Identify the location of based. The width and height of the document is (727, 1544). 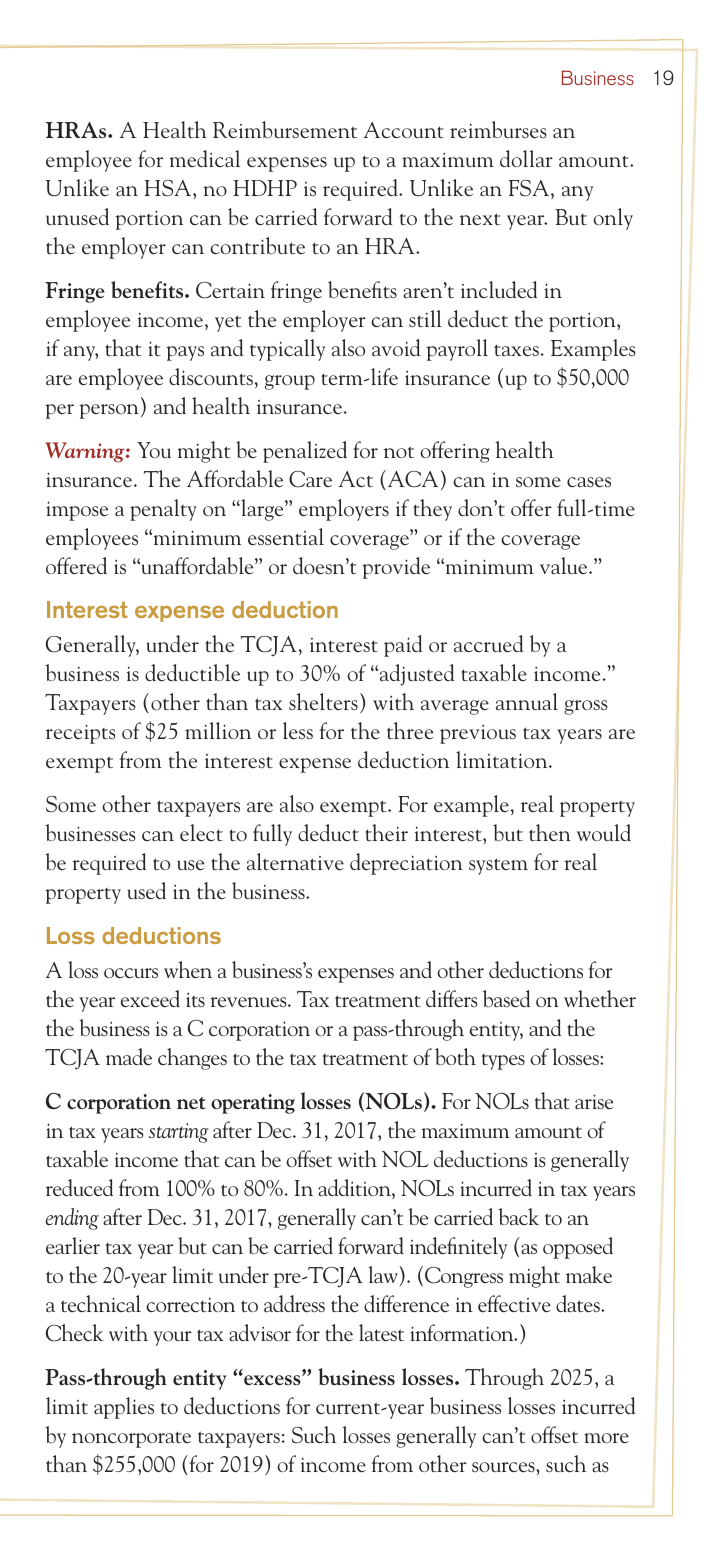
(506, 998).
